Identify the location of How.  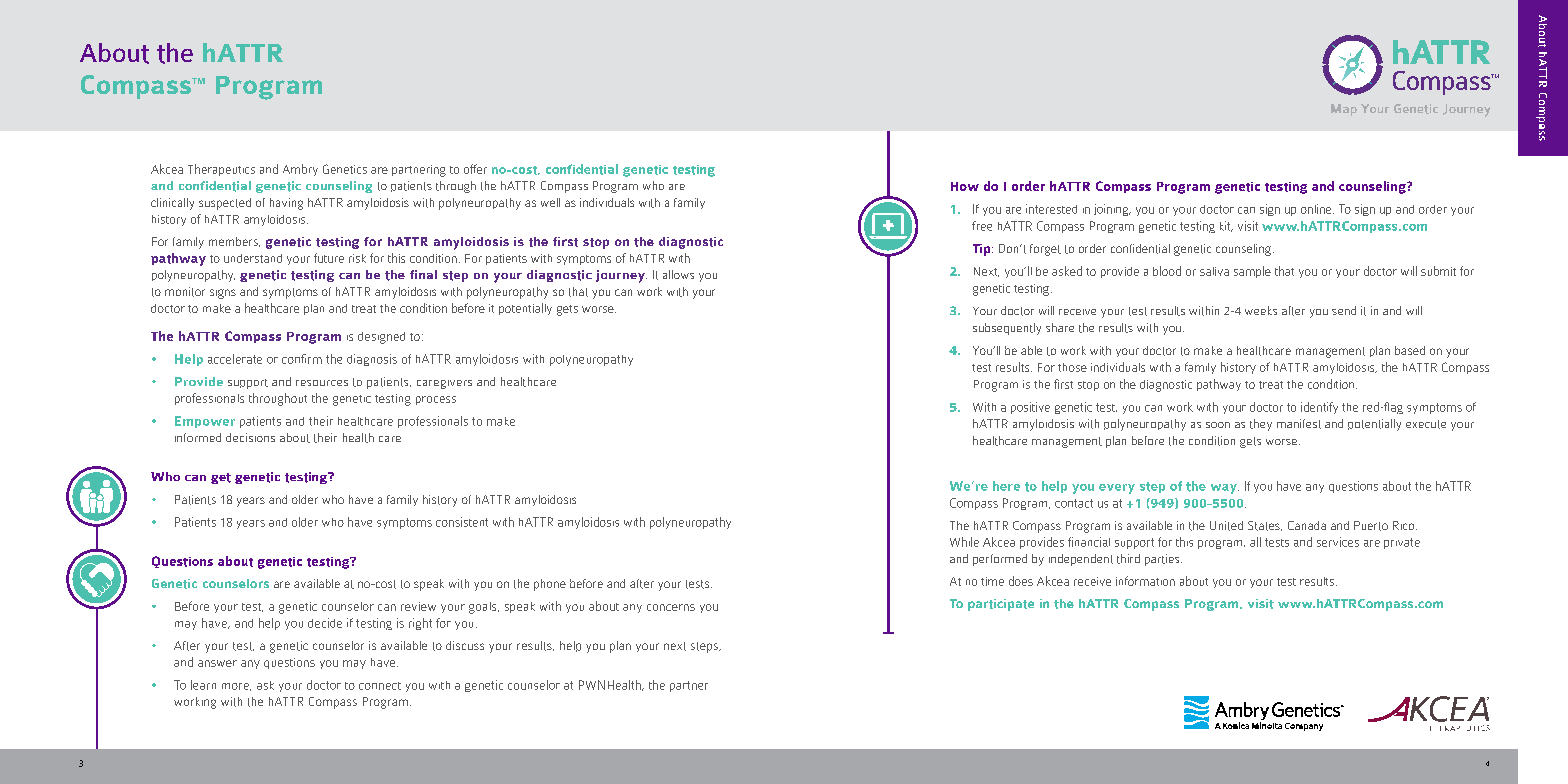
(965, 186).
